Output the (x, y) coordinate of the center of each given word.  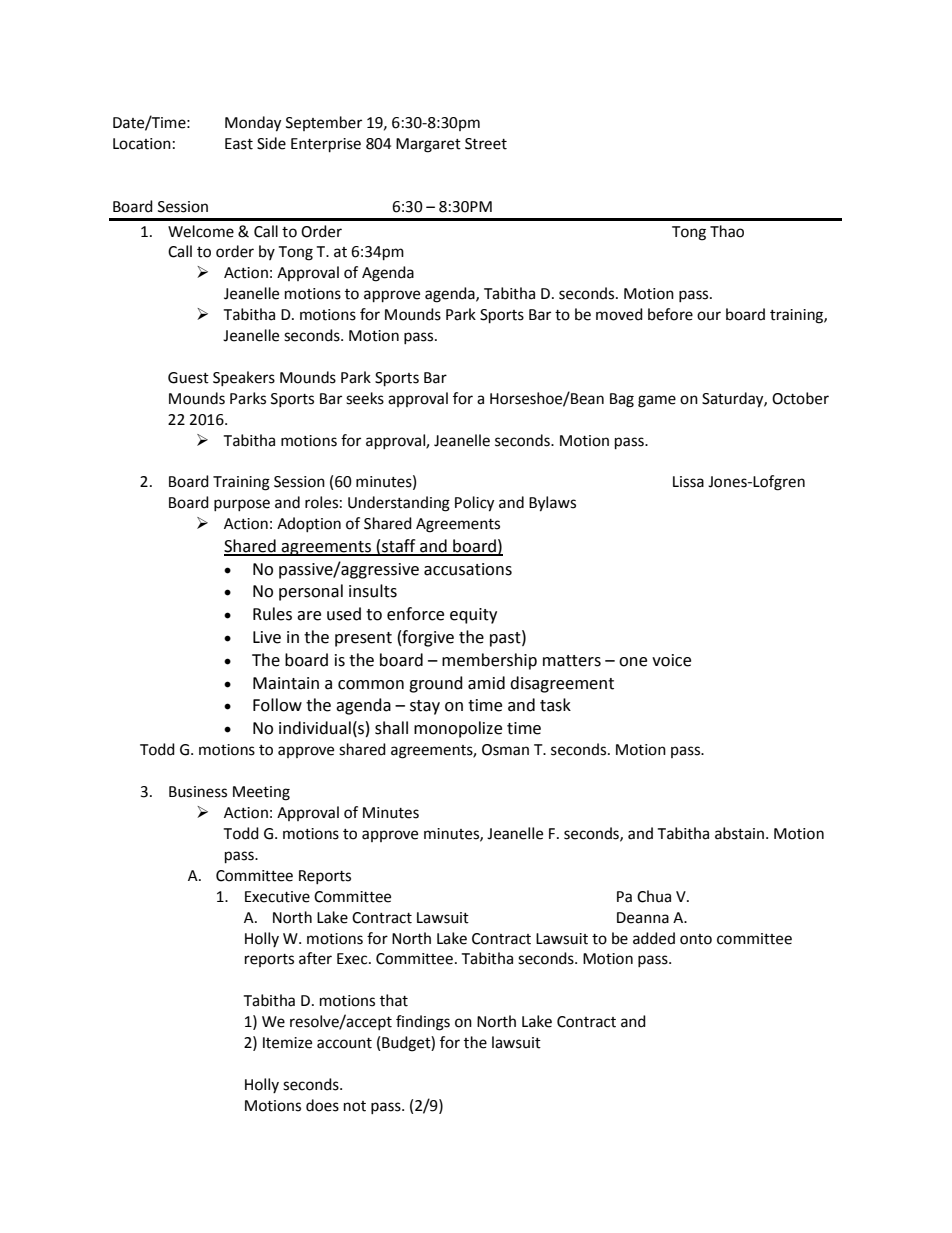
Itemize (287, 1043)
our (709, 316)
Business (198, 792)
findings (423, 1023)
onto (696, 939)
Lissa (688, 482)
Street (486, 144)
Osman (505, 750)
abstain (739, 833)
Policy (474, 504)
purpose (242, 505)
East (239, 144)
